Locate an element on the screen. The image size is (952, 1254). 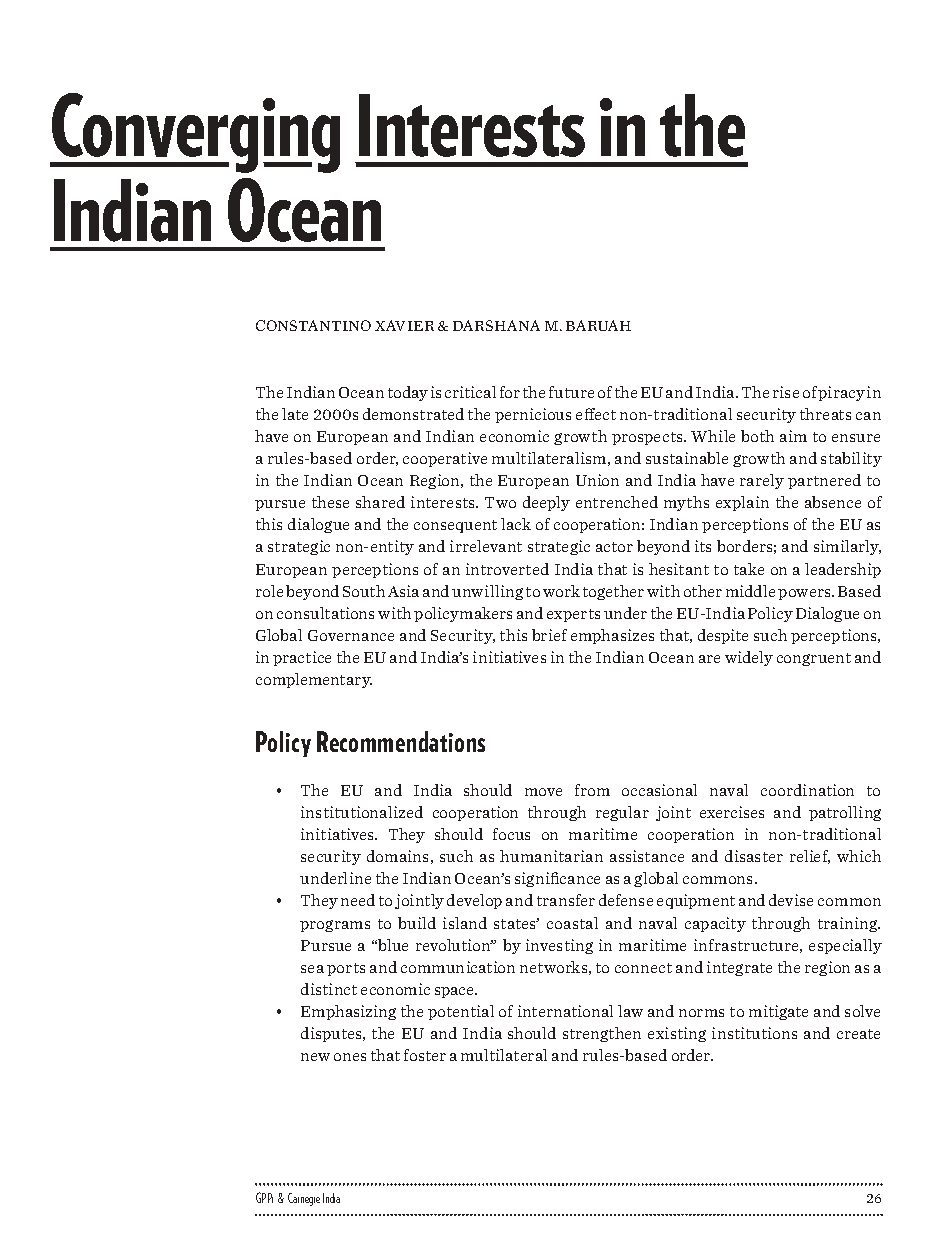
brief is located at coordinates (549, 635).
